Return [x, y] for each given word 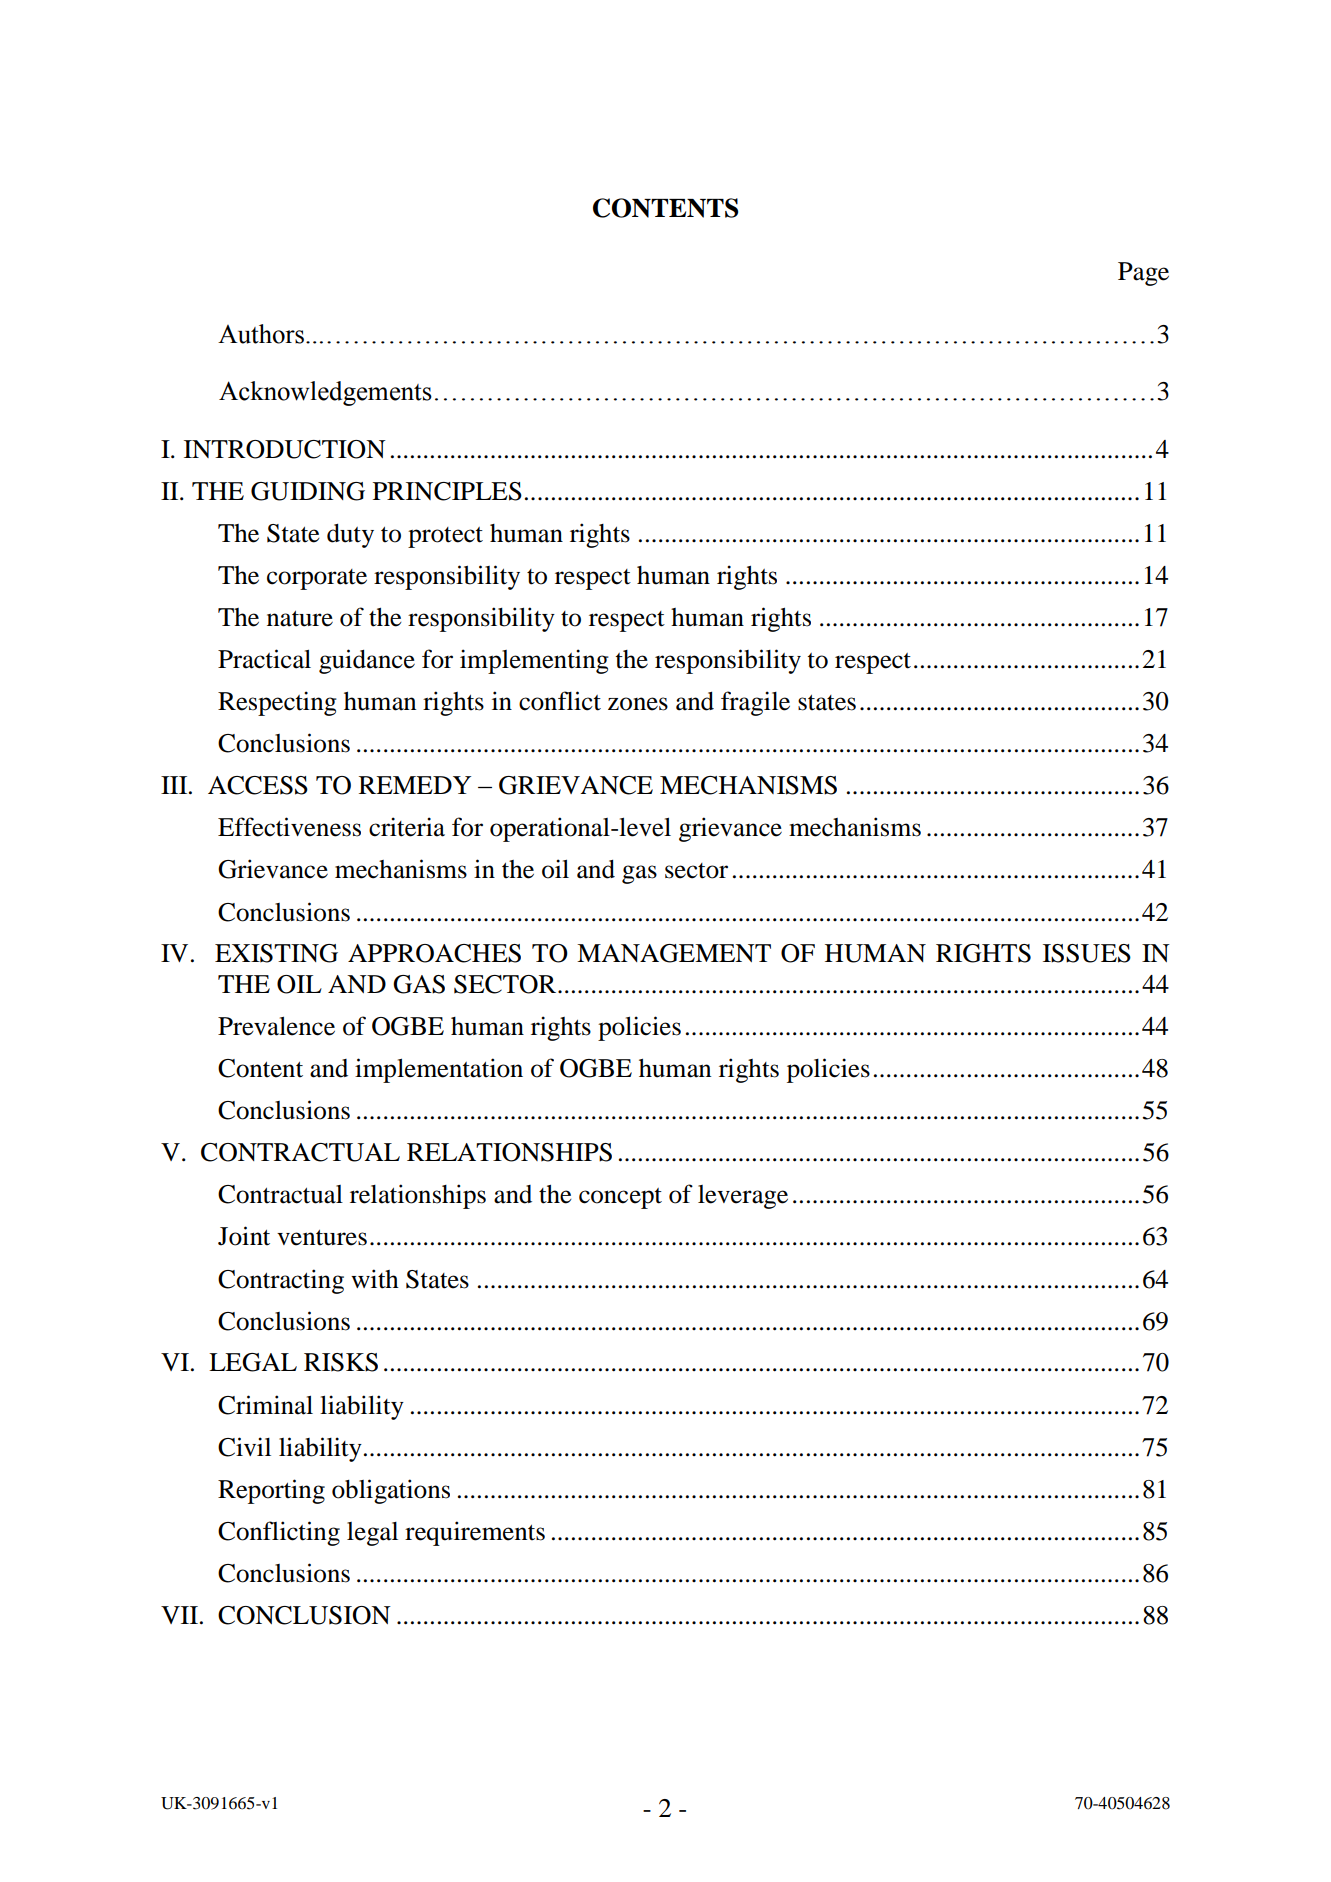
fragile [755, 703]
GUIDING [308, 491]
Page [1143, 274]
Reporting [271, 1491]
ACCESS [258, 785]
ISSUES [1087, 953]
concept [620, 1198]
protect [445, 537]
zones [638, 704]
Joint [244, 1236]
